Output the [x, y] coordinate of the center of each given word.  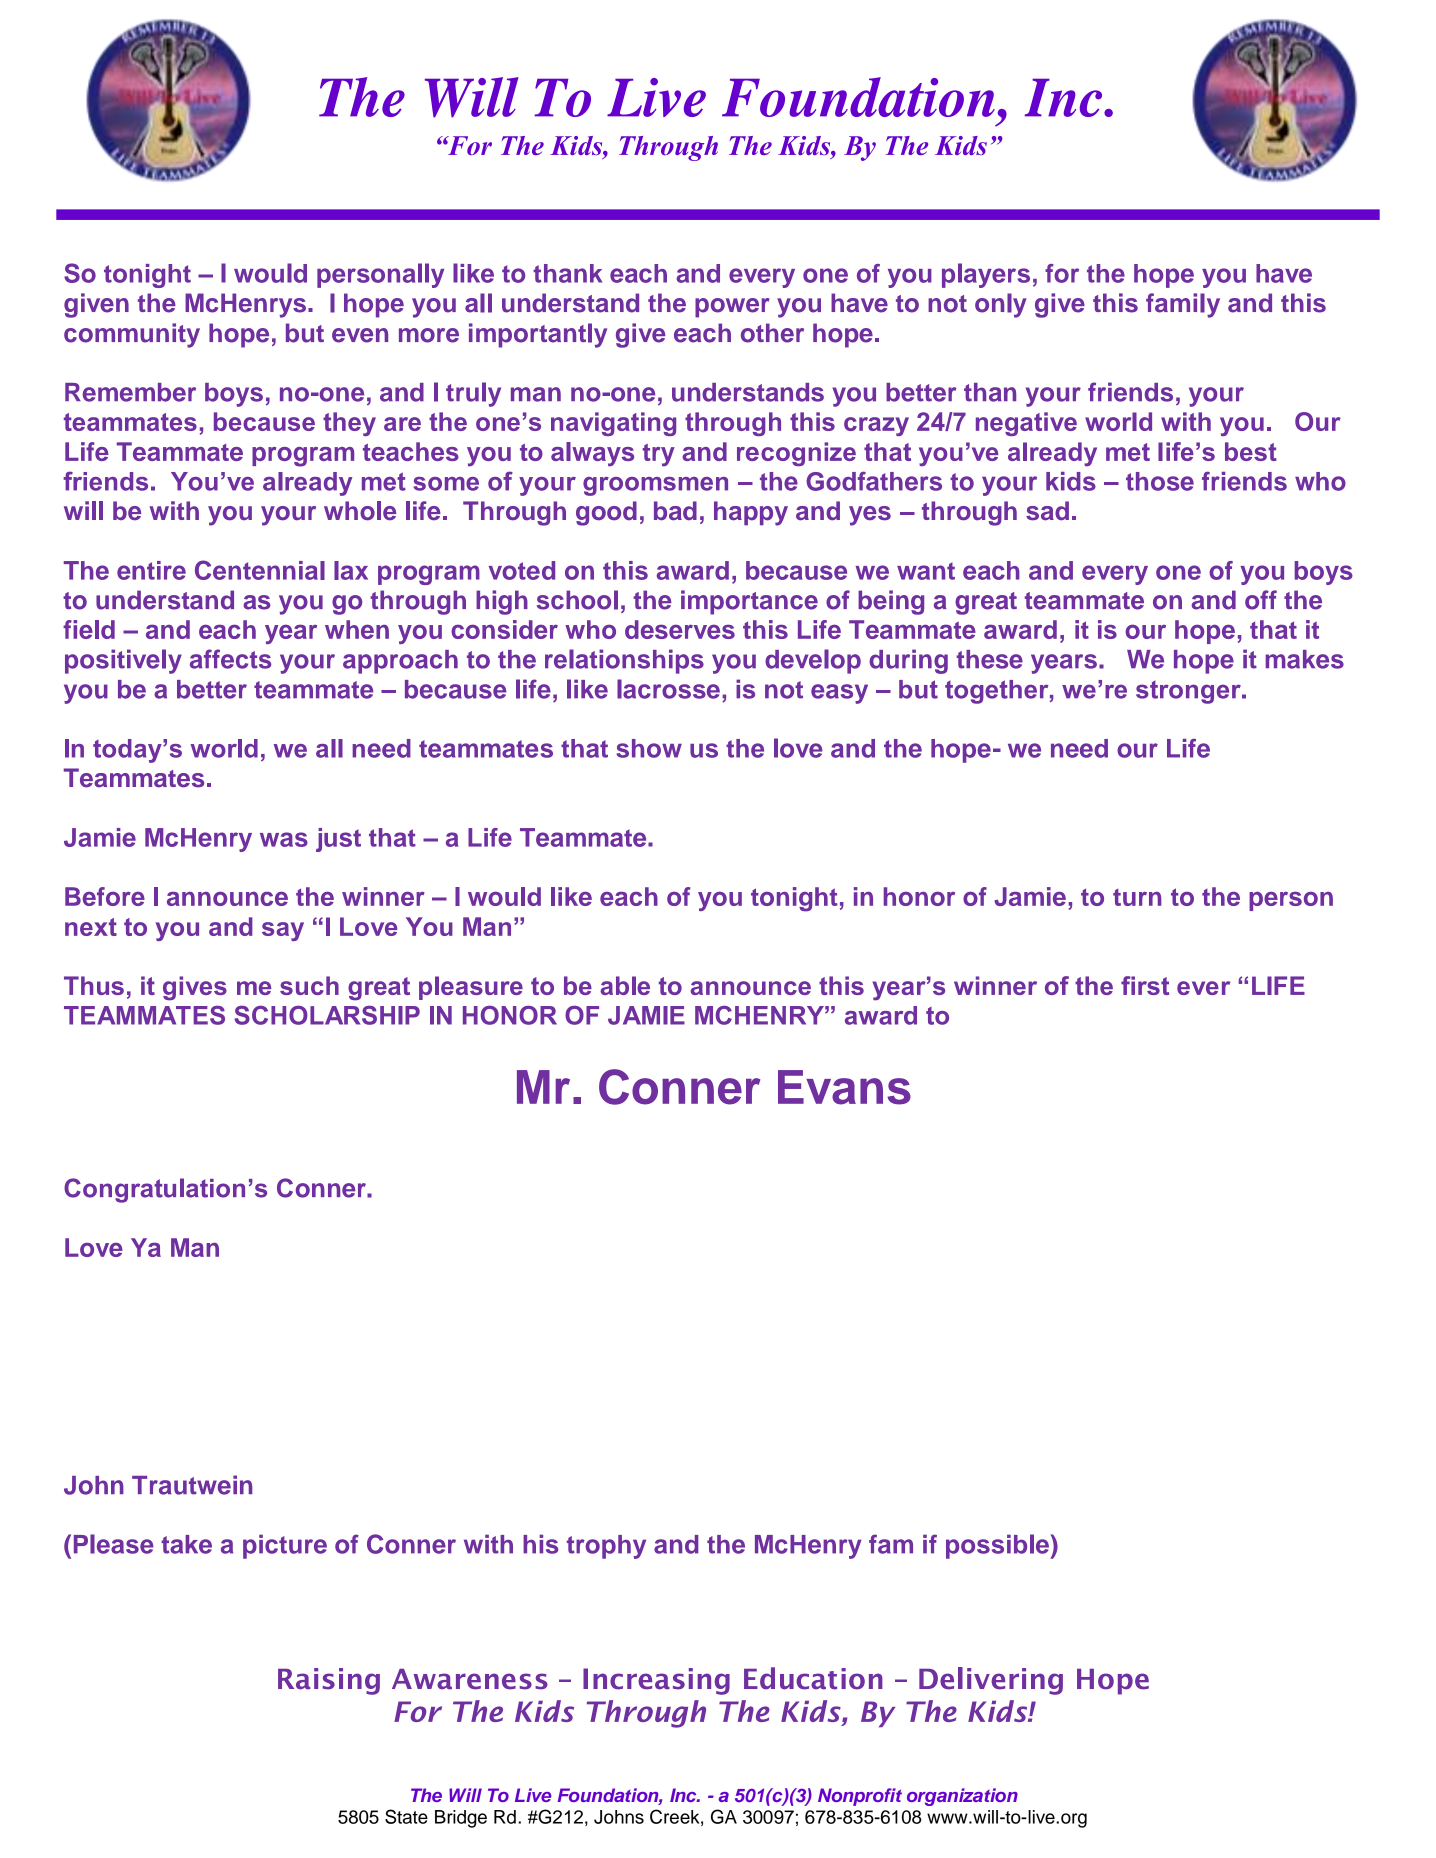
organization [962, 1797]
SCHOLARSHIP [327, 1015]
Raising [329, 1681]
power [732, 308]
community [132, 335]
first [1145, 985]
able [625, 985]
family [1183, 305]
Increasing [656, 1681]
